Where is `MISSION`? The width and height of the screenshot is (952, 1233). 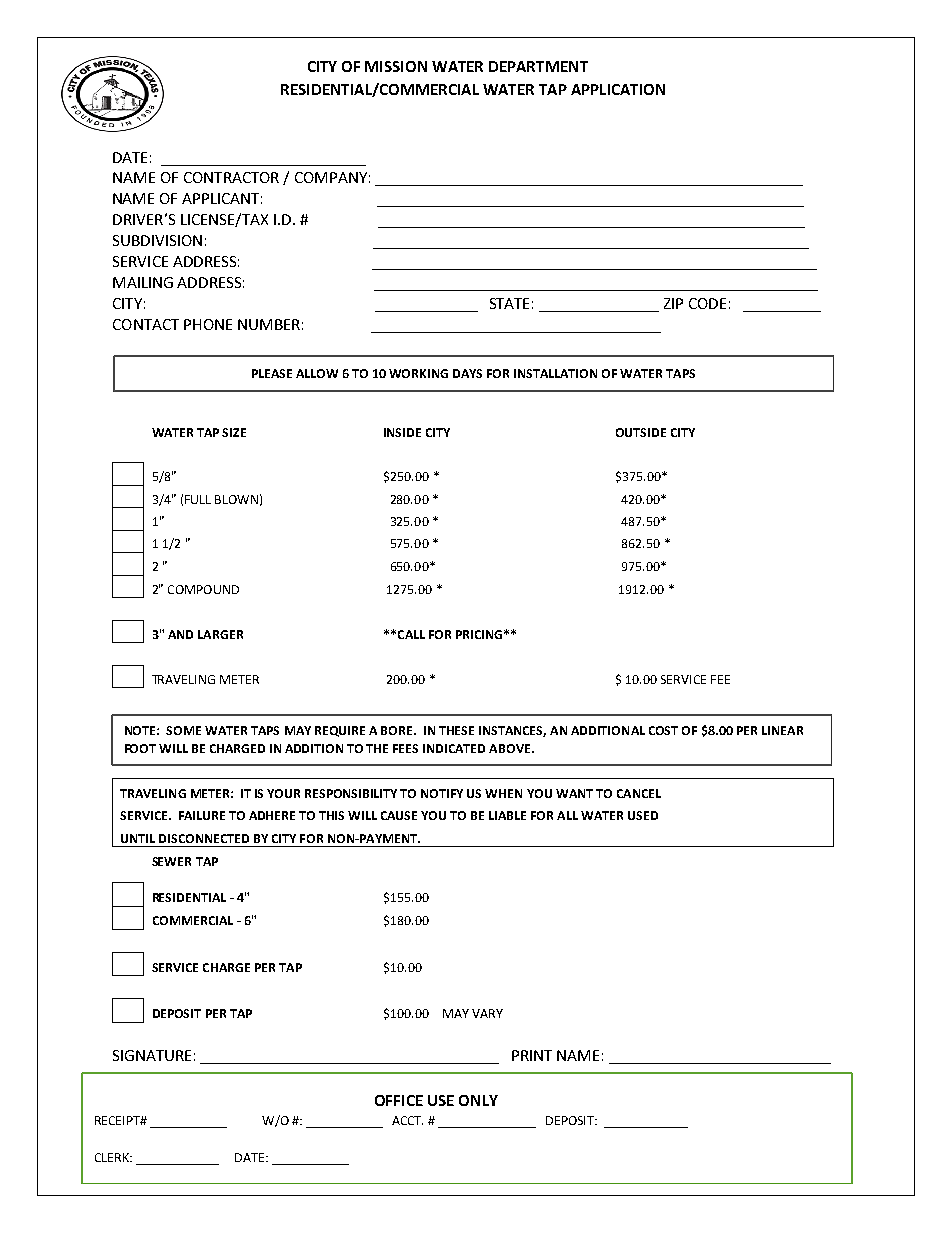
MISSION is located at coordinates (396, 66).
